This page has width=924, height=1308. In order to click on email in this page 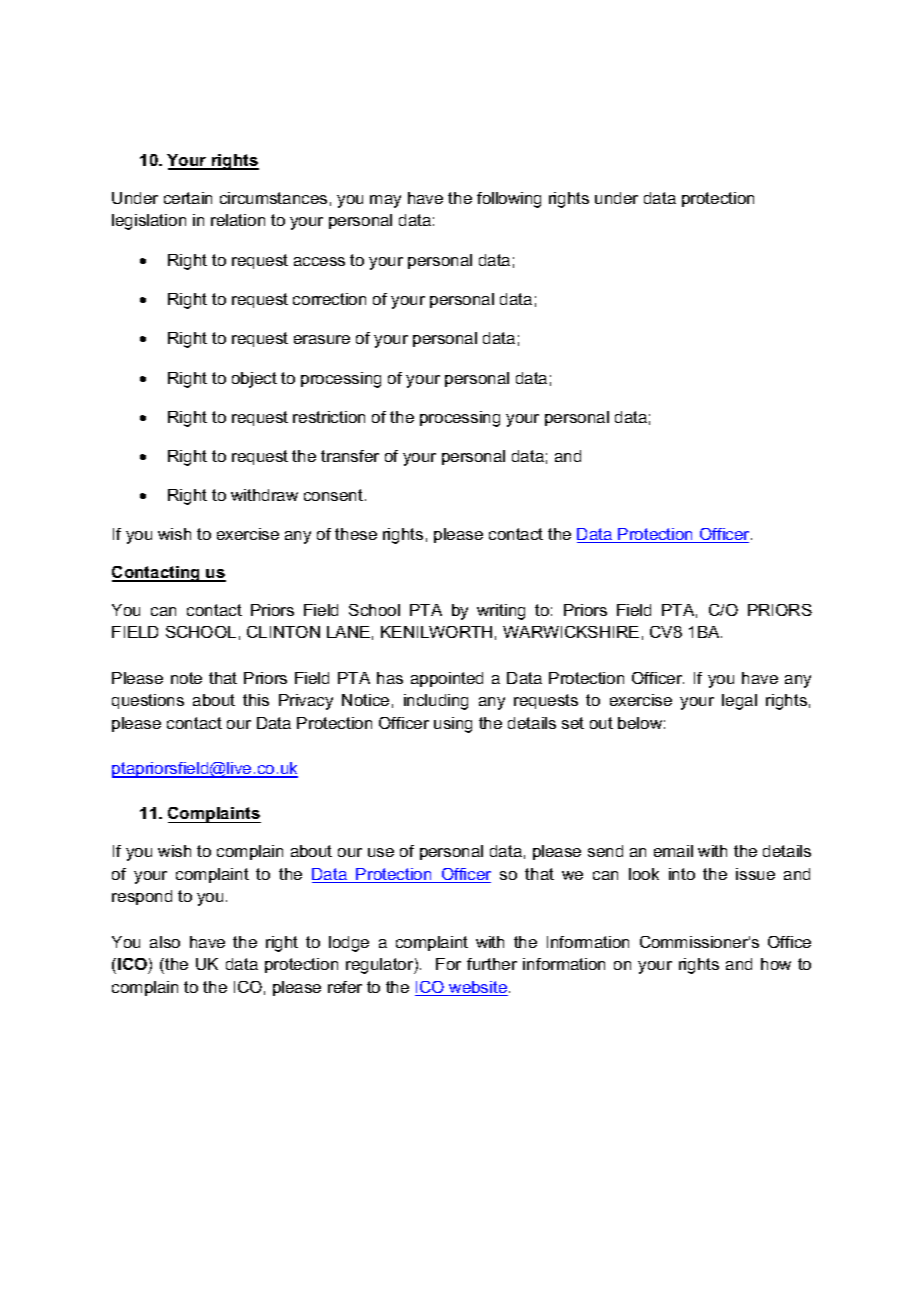, I will do `click(673, 851)`.
